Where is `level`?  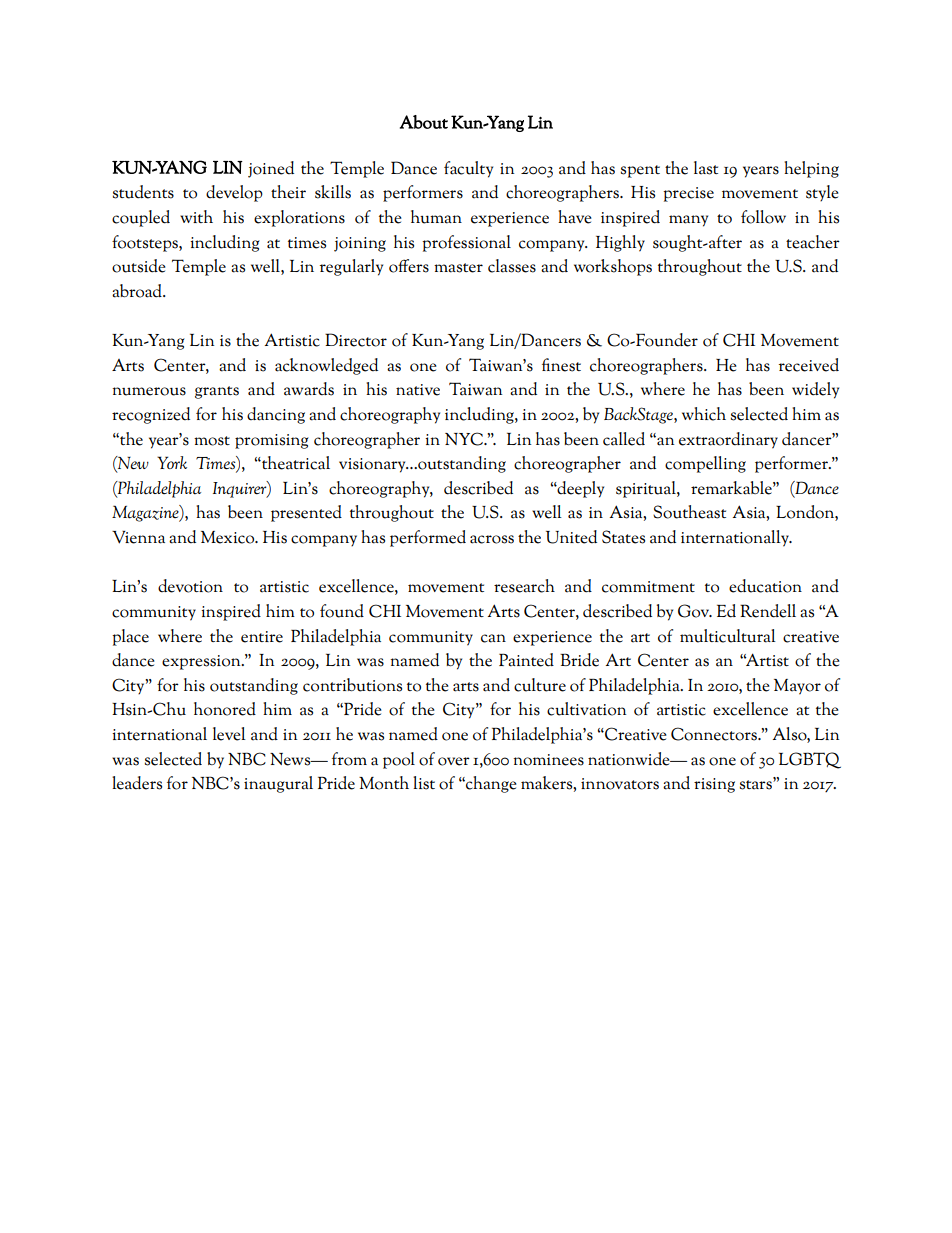 level is located at coordinates (229, 734).
